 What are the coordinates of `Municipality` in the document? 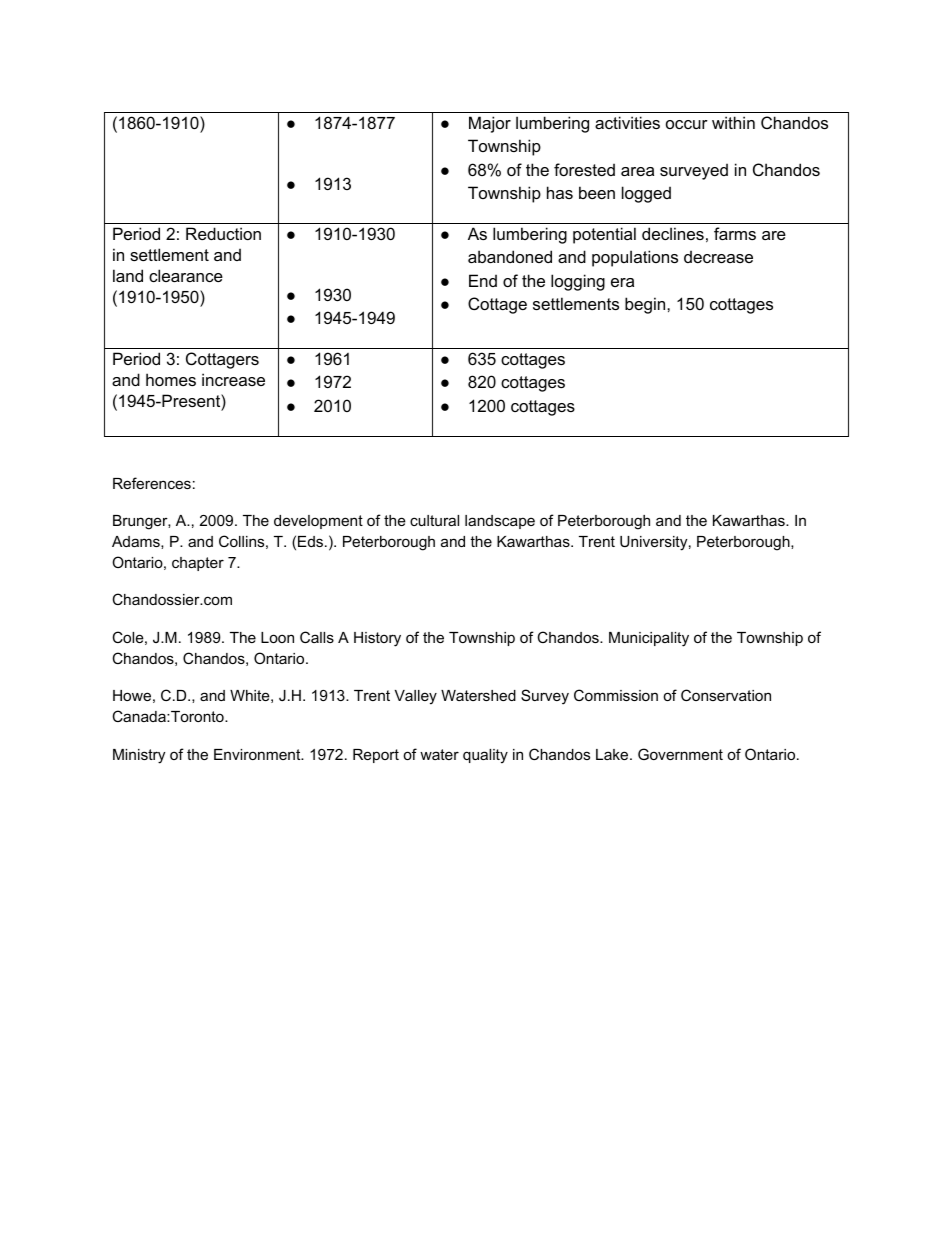 It's located at (649, 639).
